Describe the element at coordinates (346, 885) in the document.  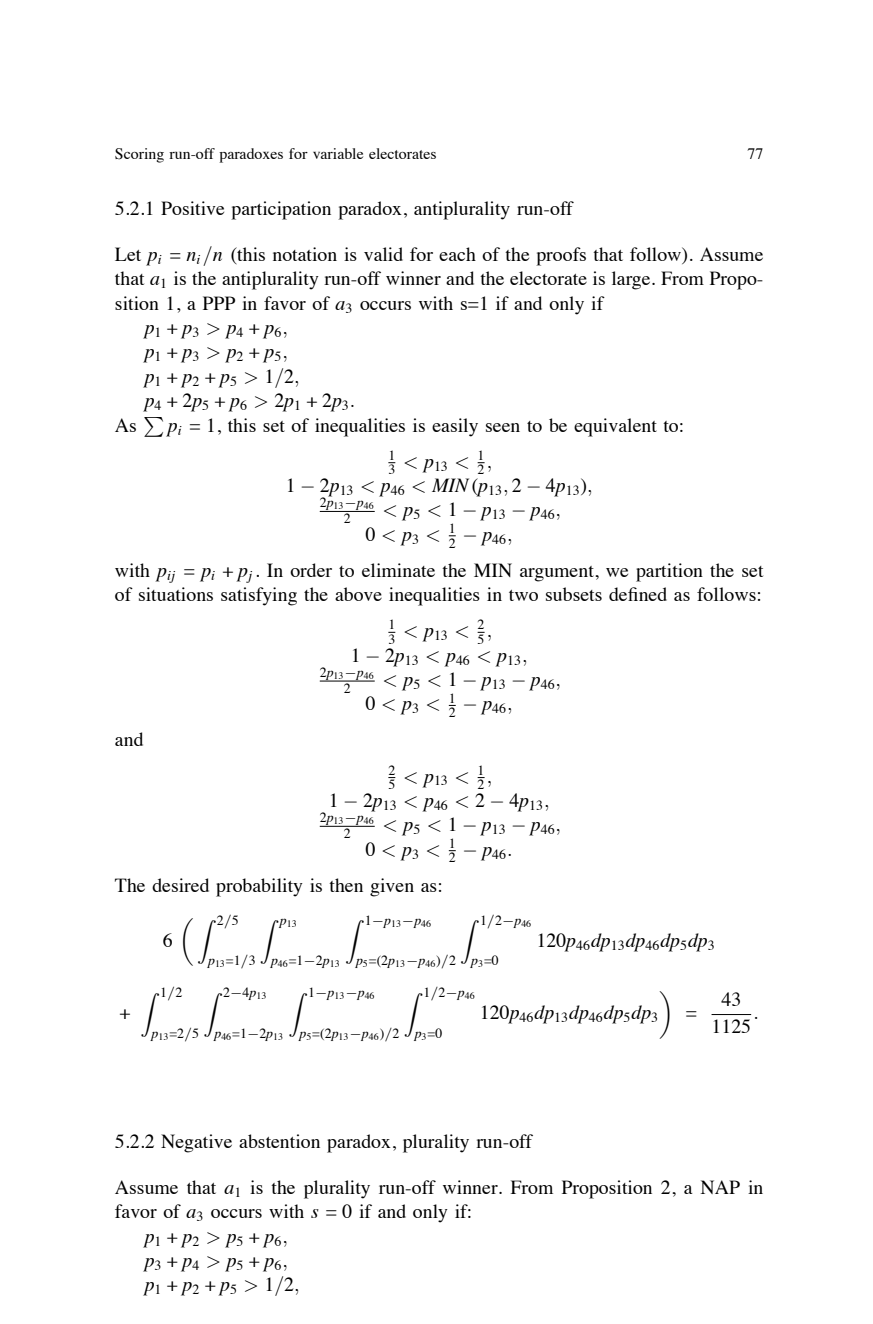
I see `then` at that location.
